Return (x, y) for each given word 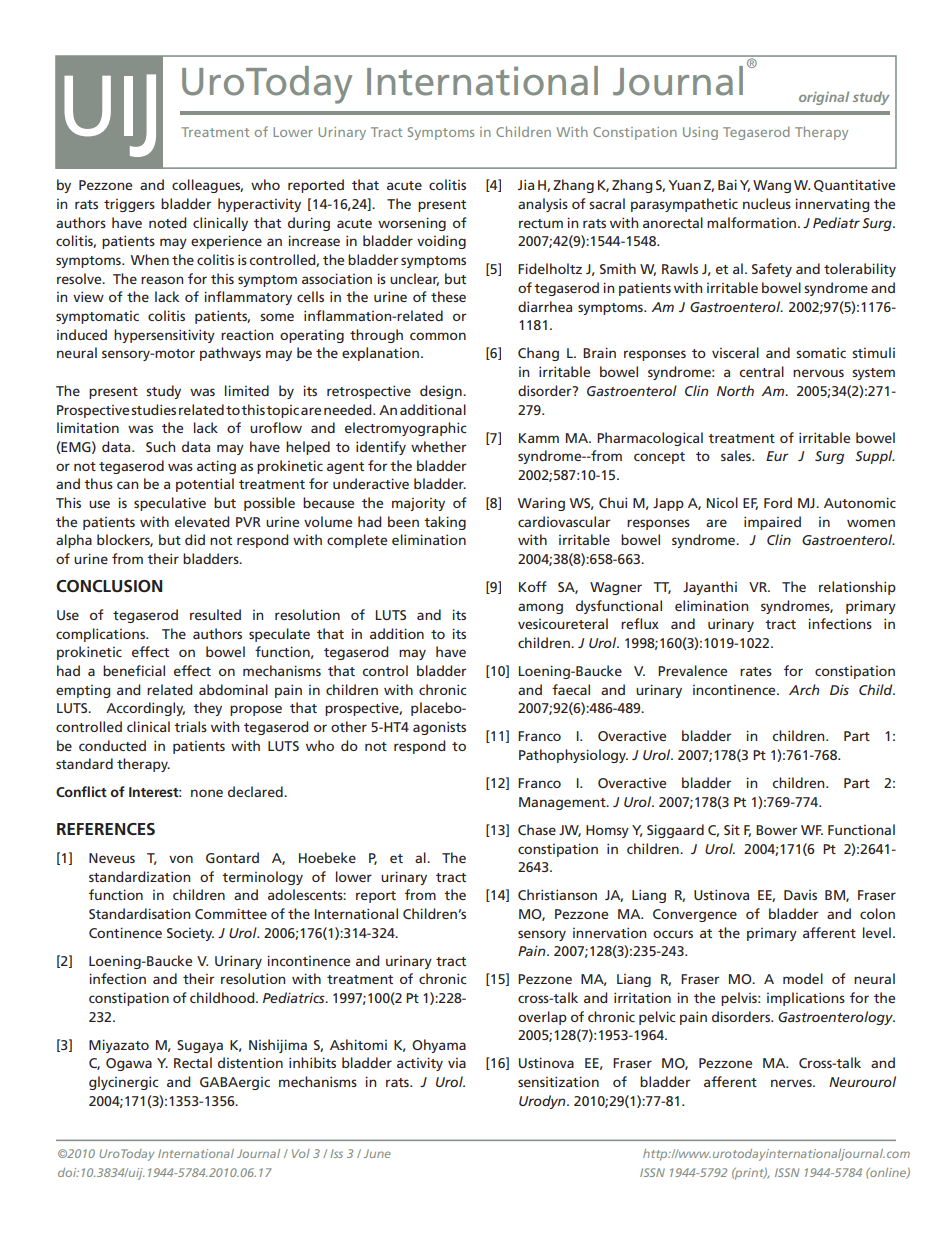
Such (160, 446)
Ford (778, 502)
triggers (129, 205)
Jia (526, 184)
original (824, 98)
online (888, 1173)
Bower (776, 830)
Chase (537, 829)
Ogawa (129, 1064)
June (377, 1153)
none (207, 793)
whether (438, 446)
